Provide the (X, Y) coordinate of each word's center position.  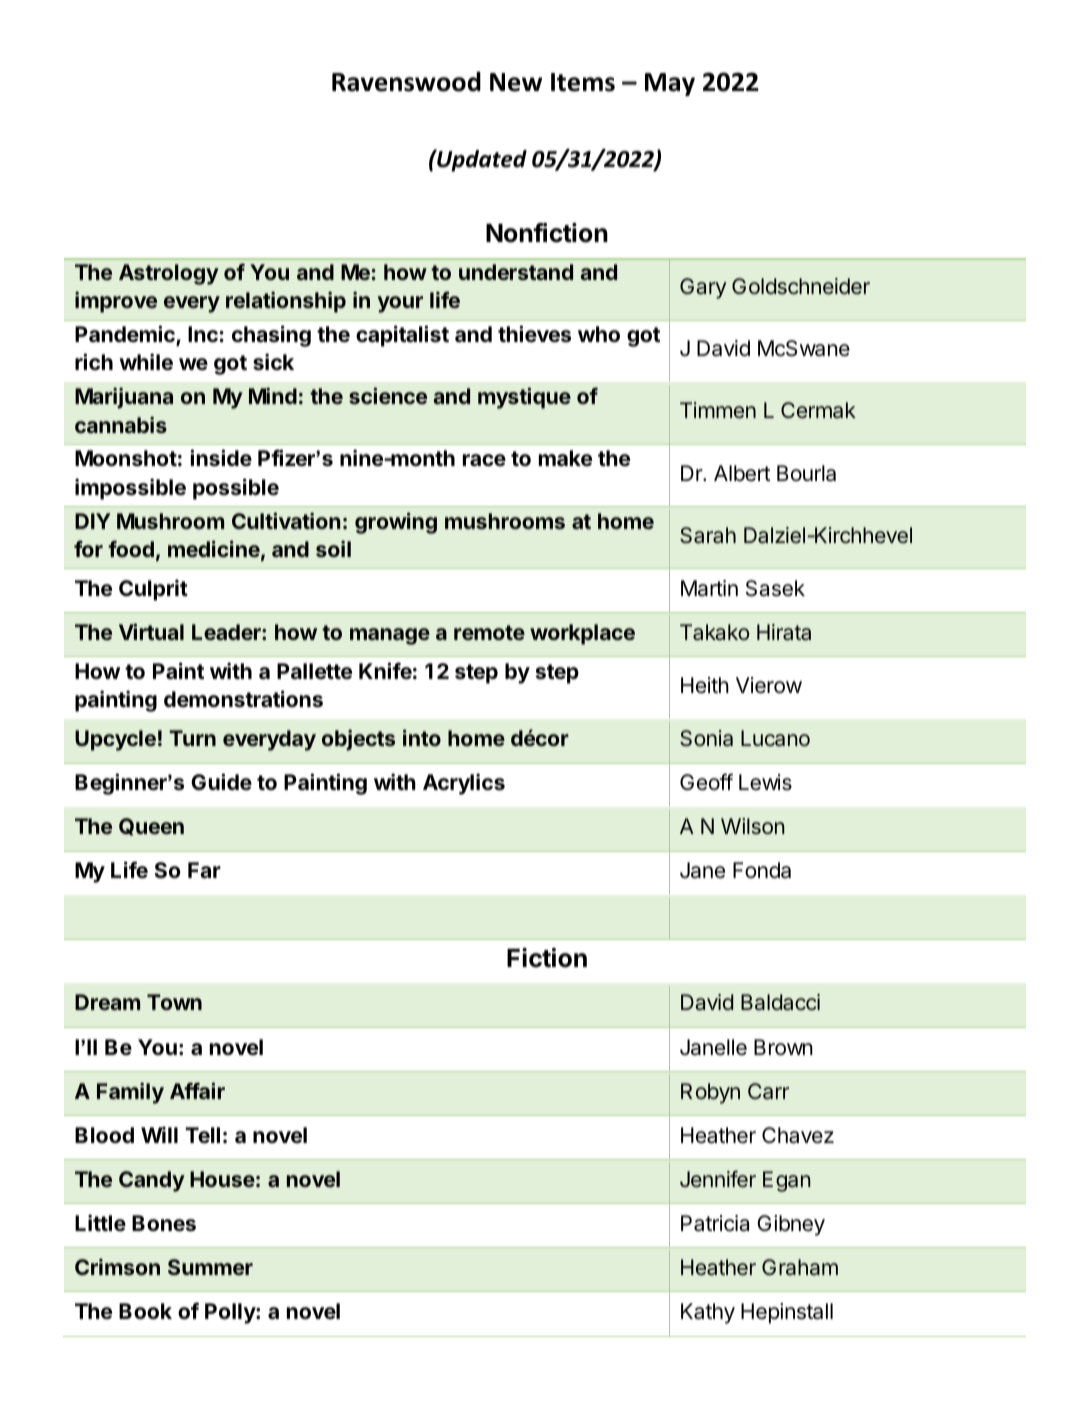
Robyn (710, 1093)
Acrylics (464, 784)
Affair (197, 1090)
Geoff (706, 782)
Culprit (153, 590)
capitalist (402, 336)
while (146, 361)
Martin (709, 588)
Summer (210, 1267)
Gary (703, 288)
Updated (481, 160)
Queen (151, 827)
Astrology (169, 274)
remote (489, 632)
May (670, 84)
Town (174, 1002)
